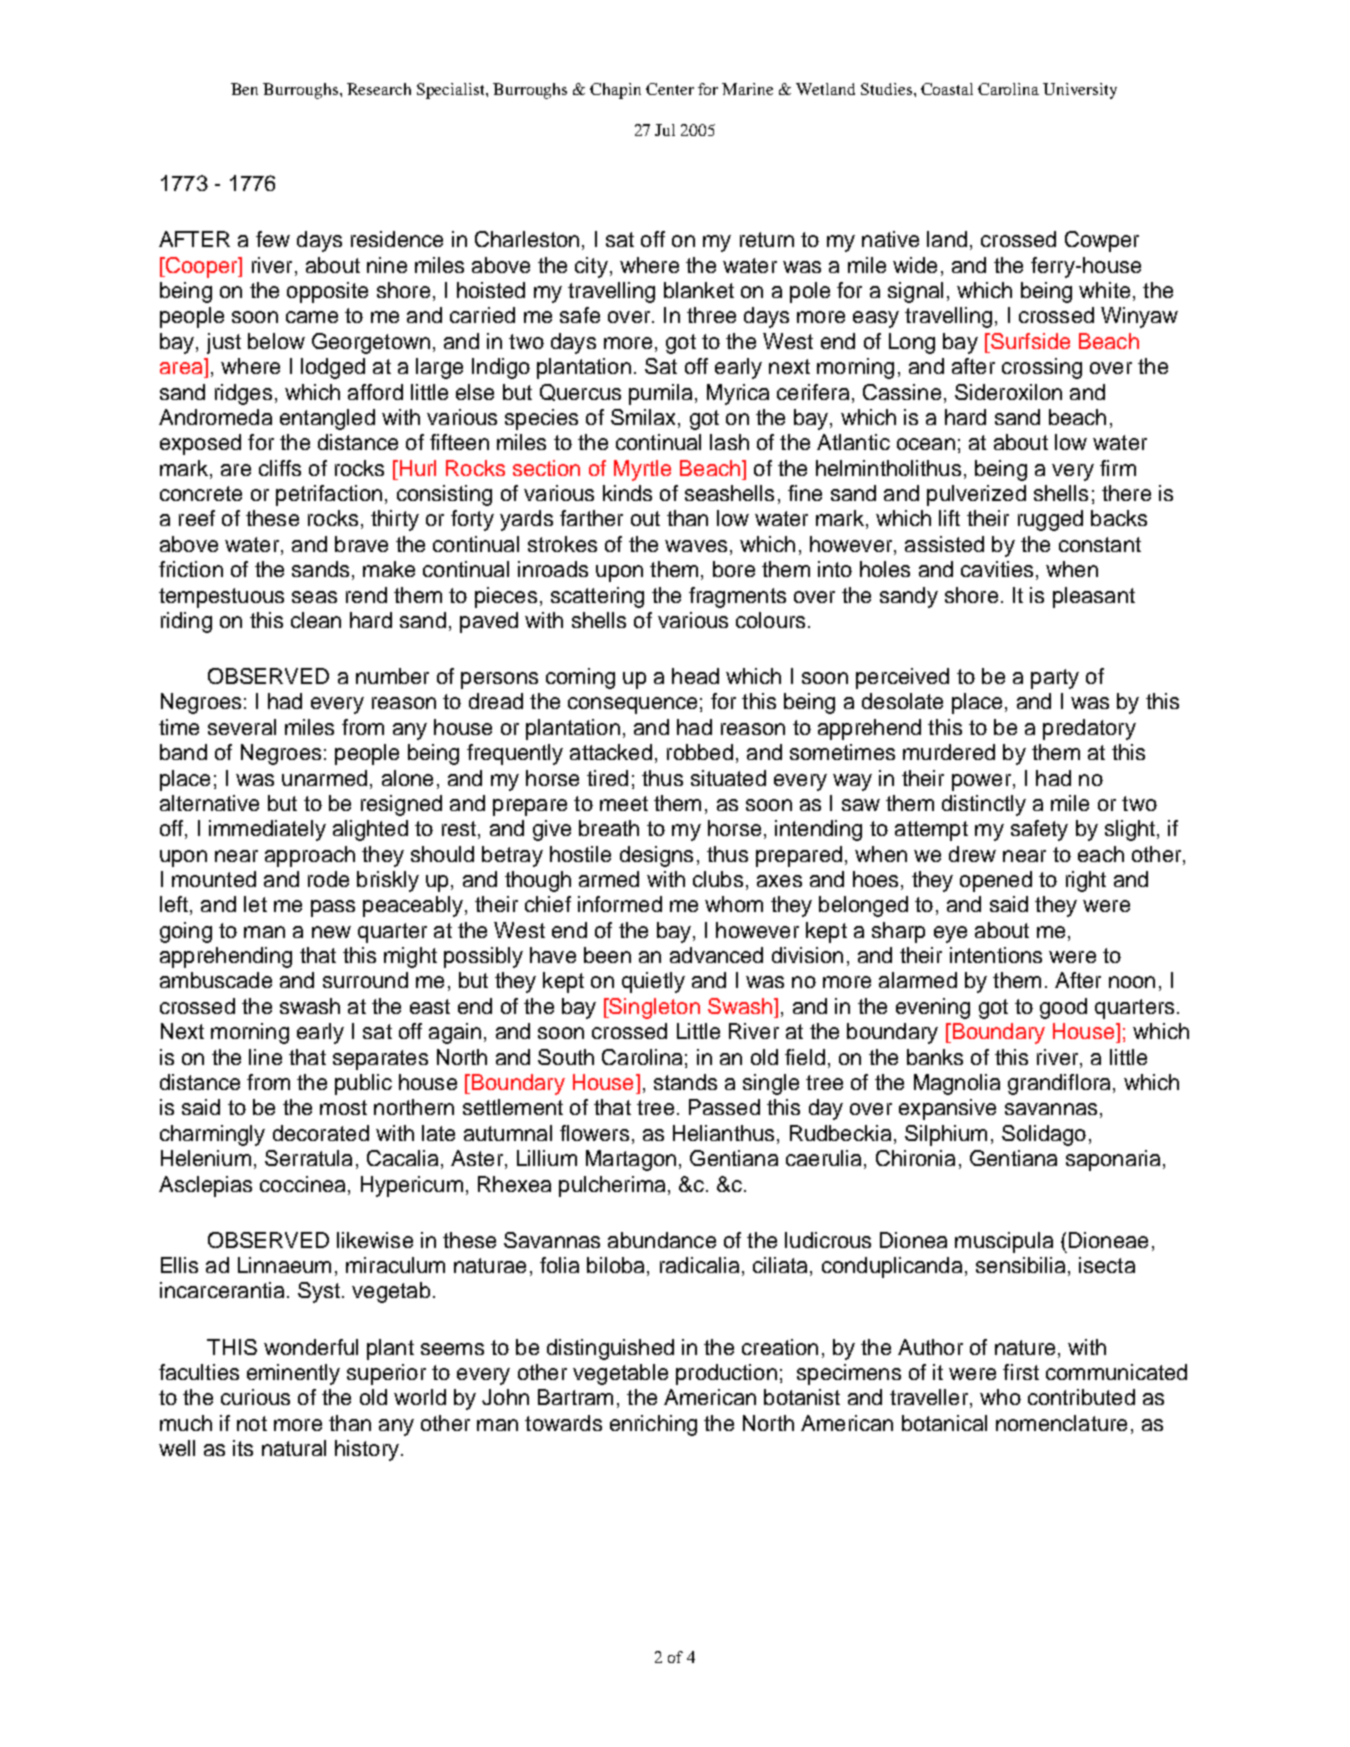 Image resolution: width=1350 pixels, height=1747 pixels. What do you see at coordinates (255, 1397) in the document?
I see `curious` at bounding box center [255, 1397].
